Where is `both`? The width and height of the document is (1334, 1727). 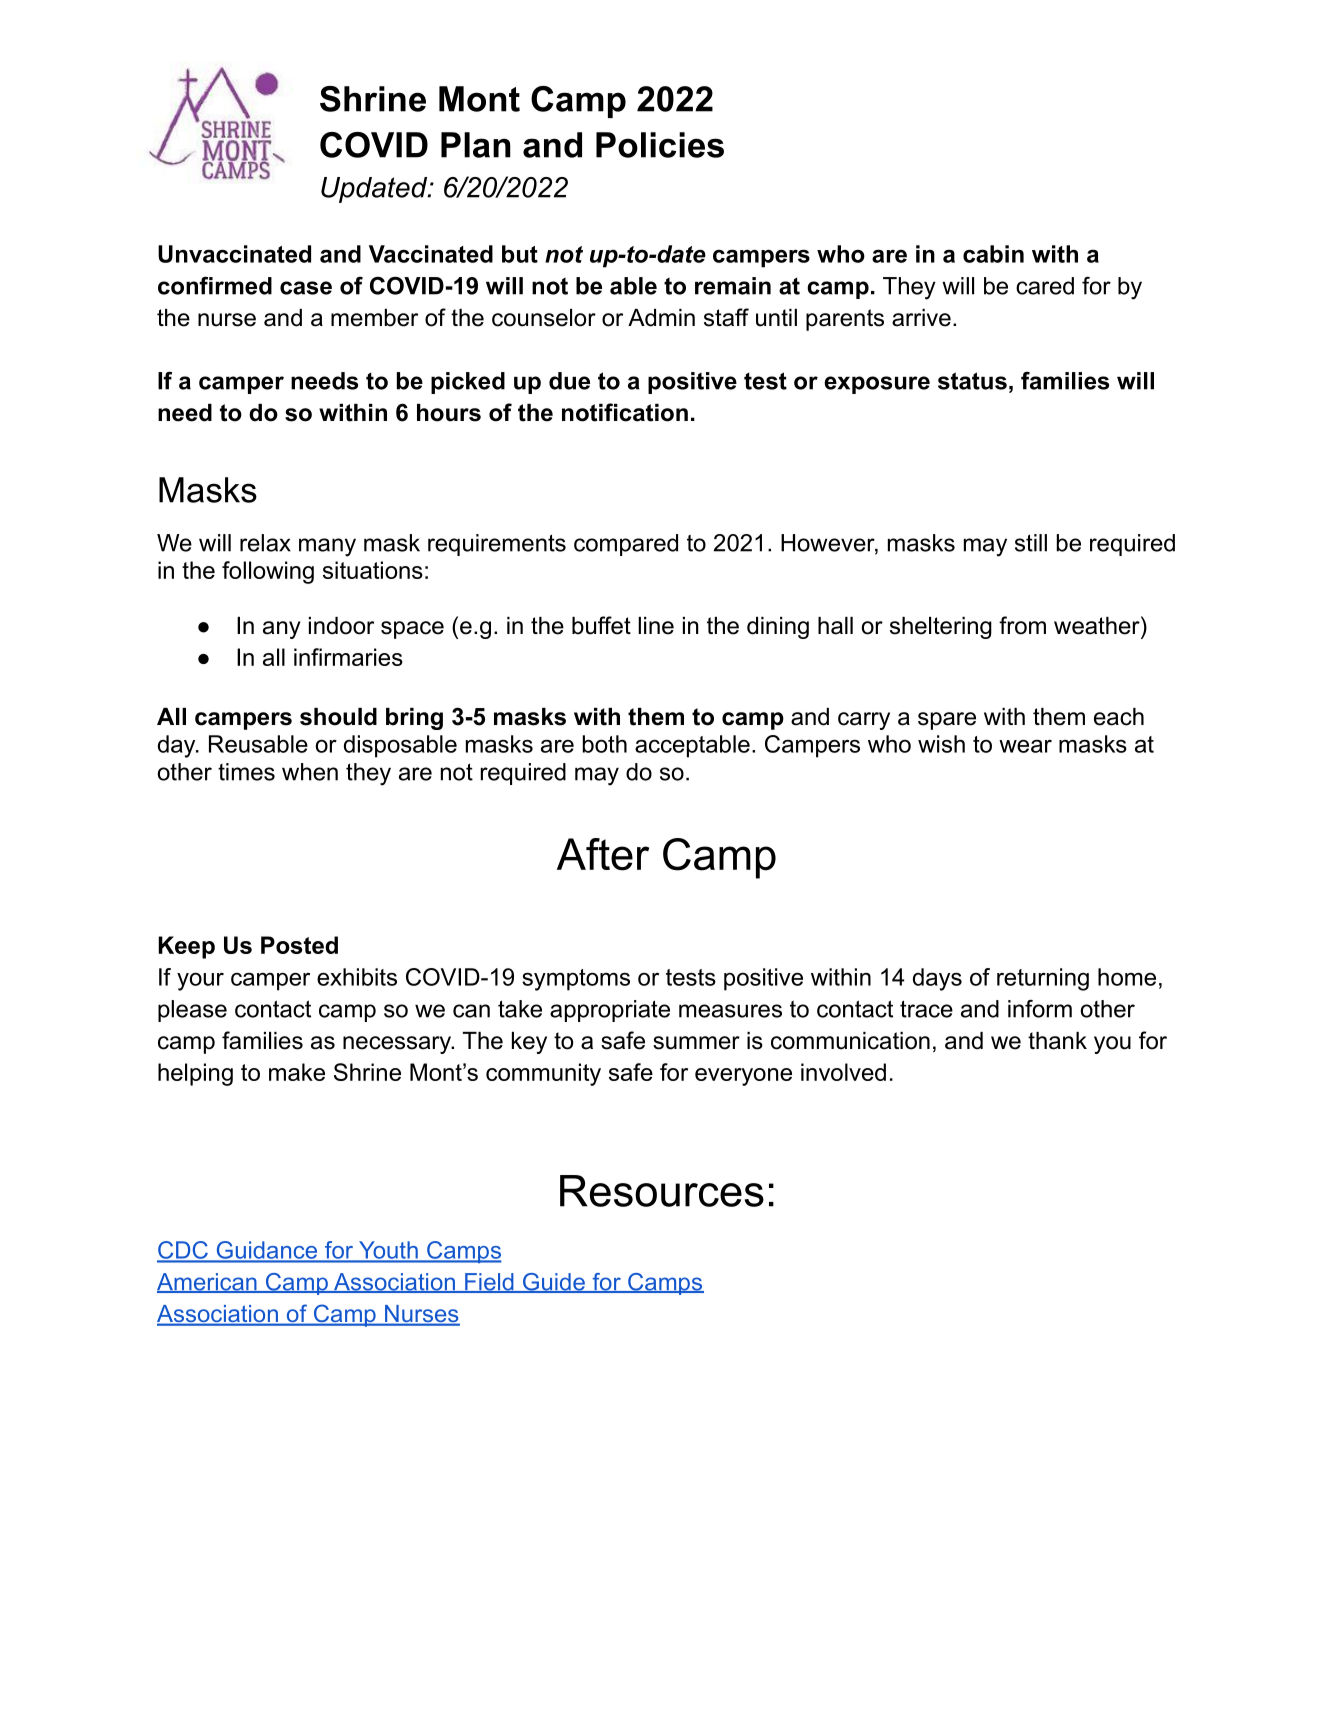
both is located at coordinates (605, 744).
